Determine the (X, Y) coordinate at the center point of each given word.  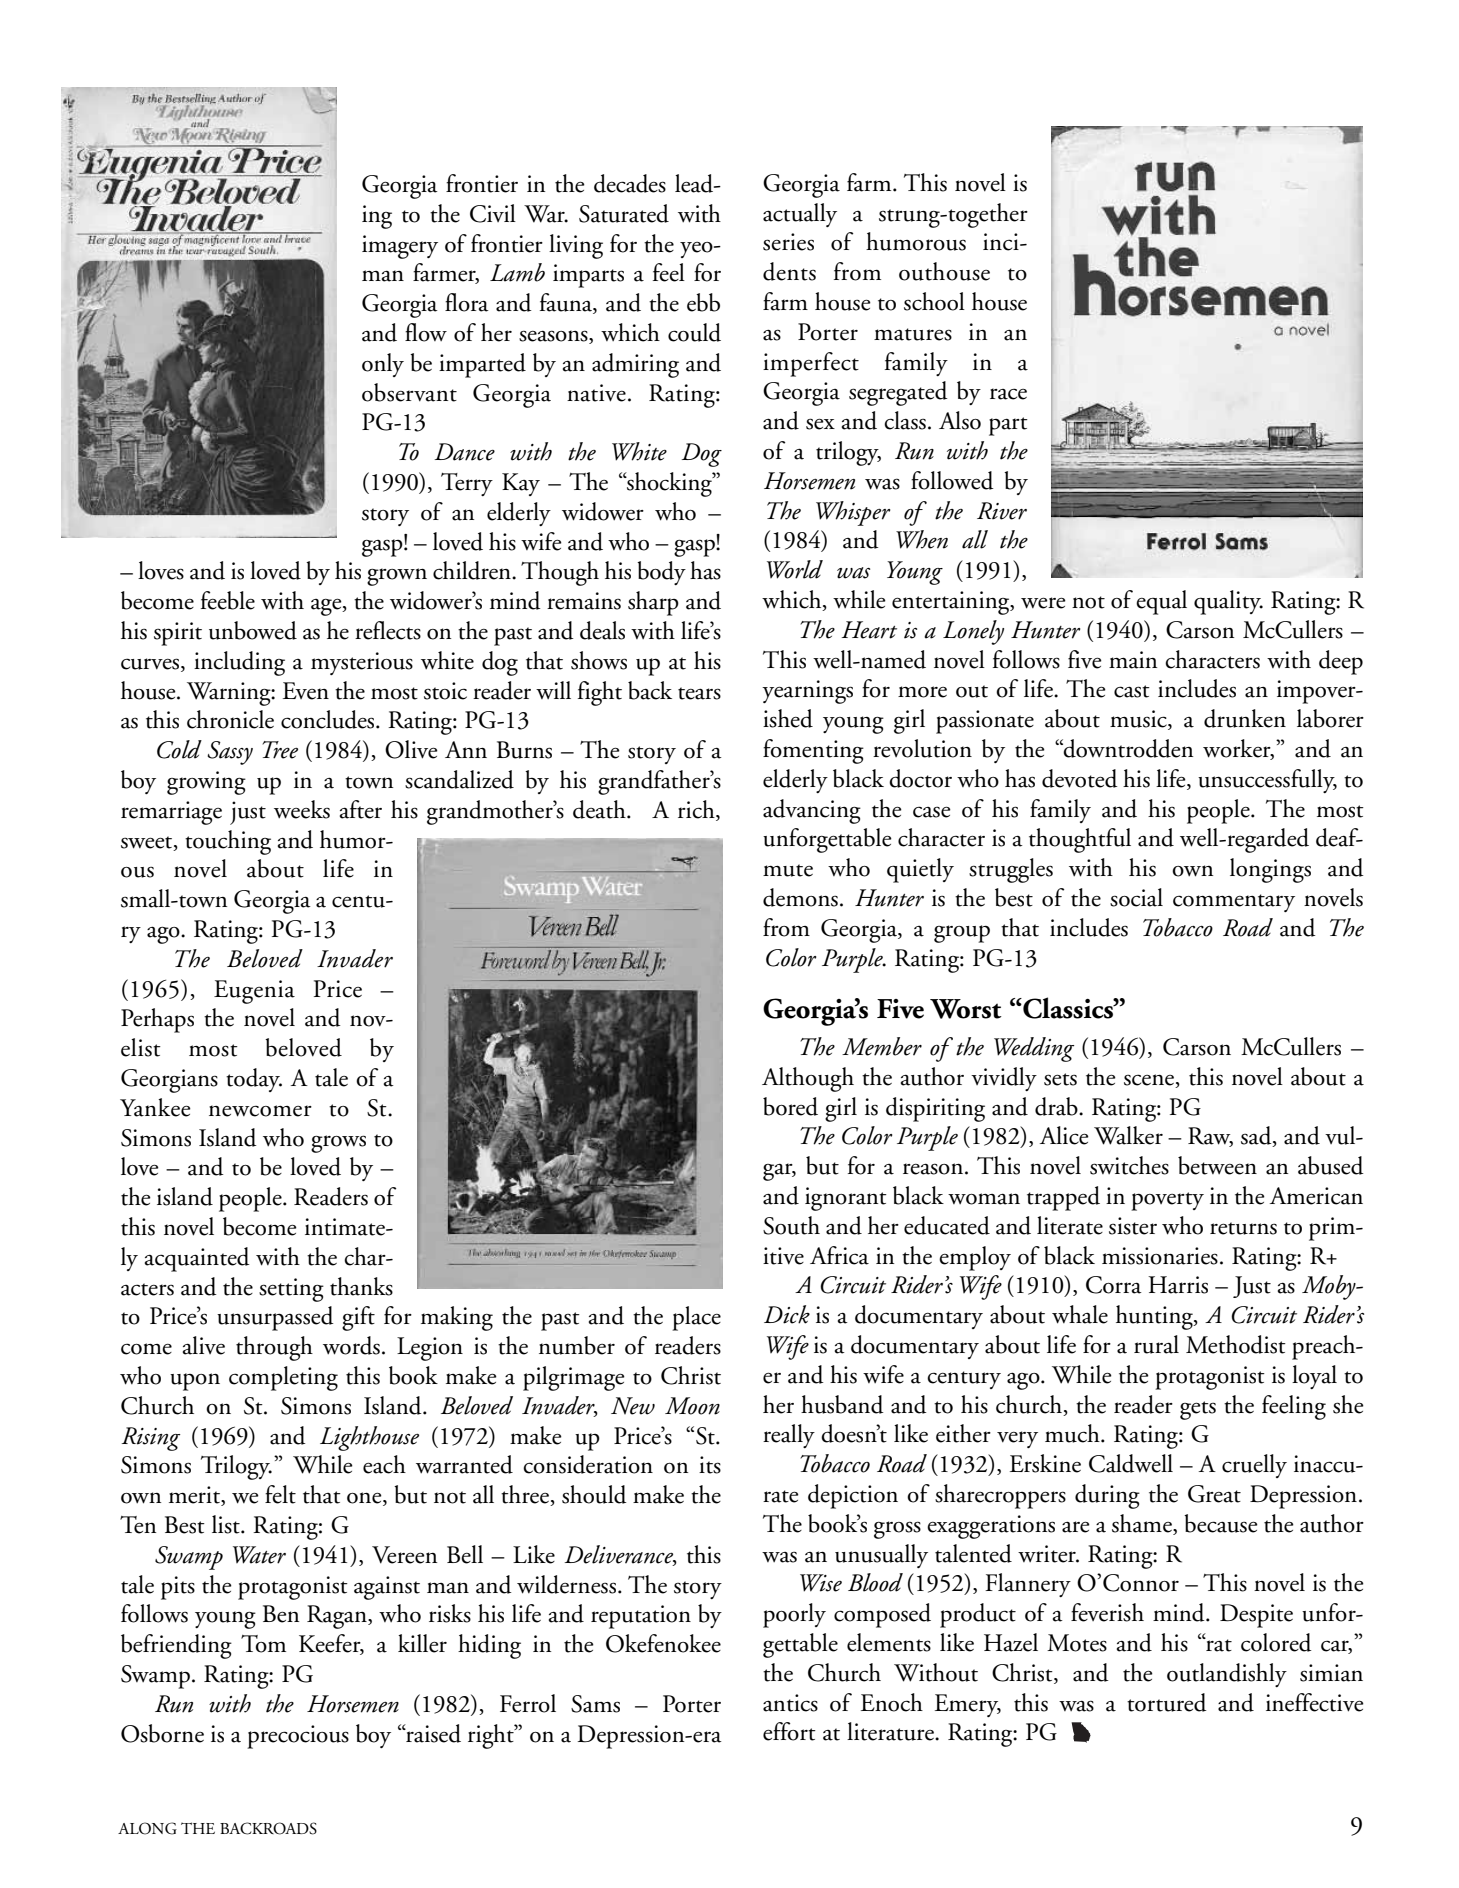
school (934, 301)
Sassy (230, 753)
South (791, 1225)
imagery (400, 247)
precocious (298, 1737)
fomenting (813, 751)
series (788, 242)
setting (291, 1290)
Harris (1178, 1285)
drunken (1245, 718)
